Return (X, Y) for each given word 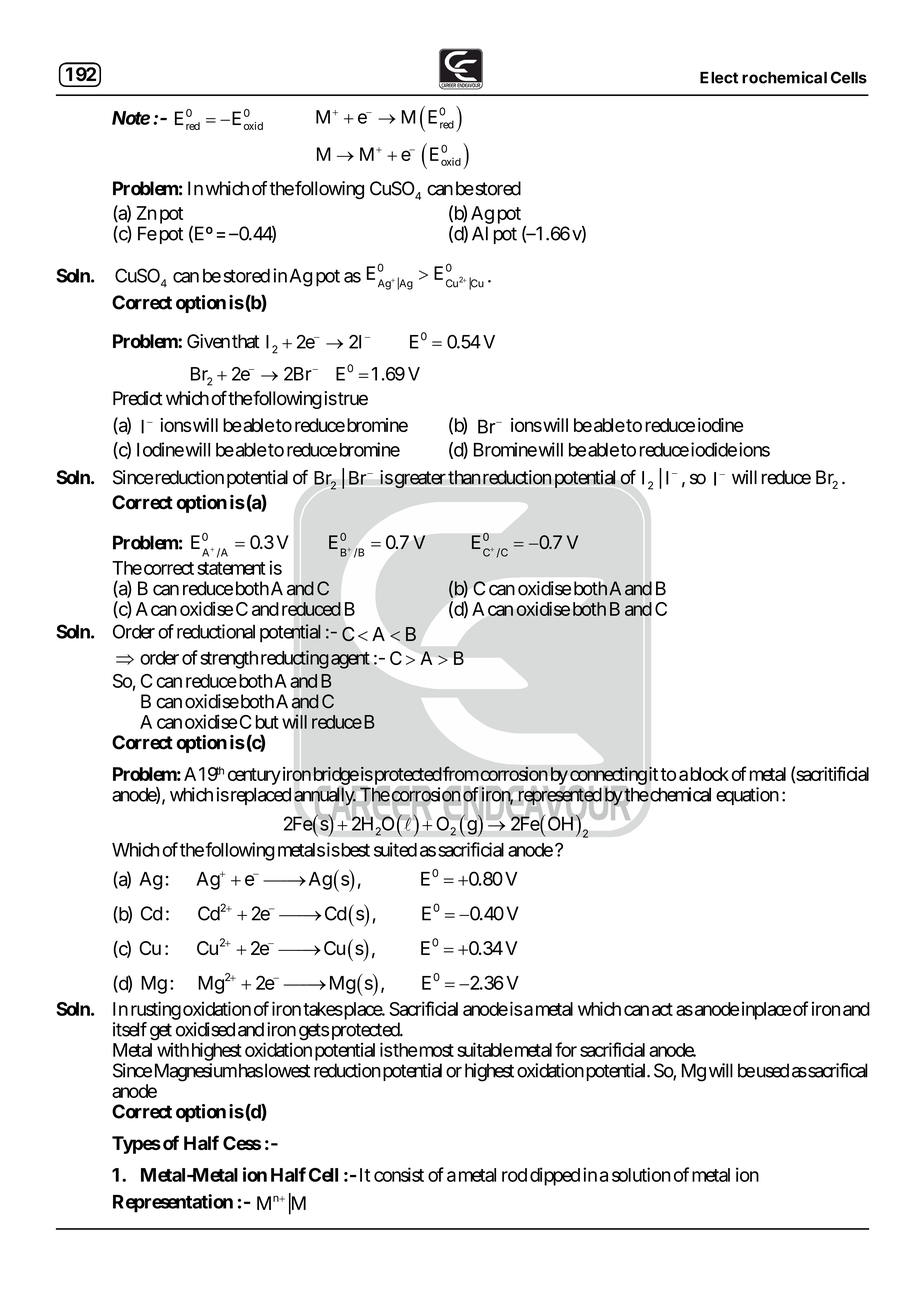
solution (641, 1174)
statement (231, 568)
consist (399, 1174)
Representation (173, 1203)
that (245, 341)
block (709, 774)
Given (208, 341)
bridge (336, 776)
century (254, 776)
